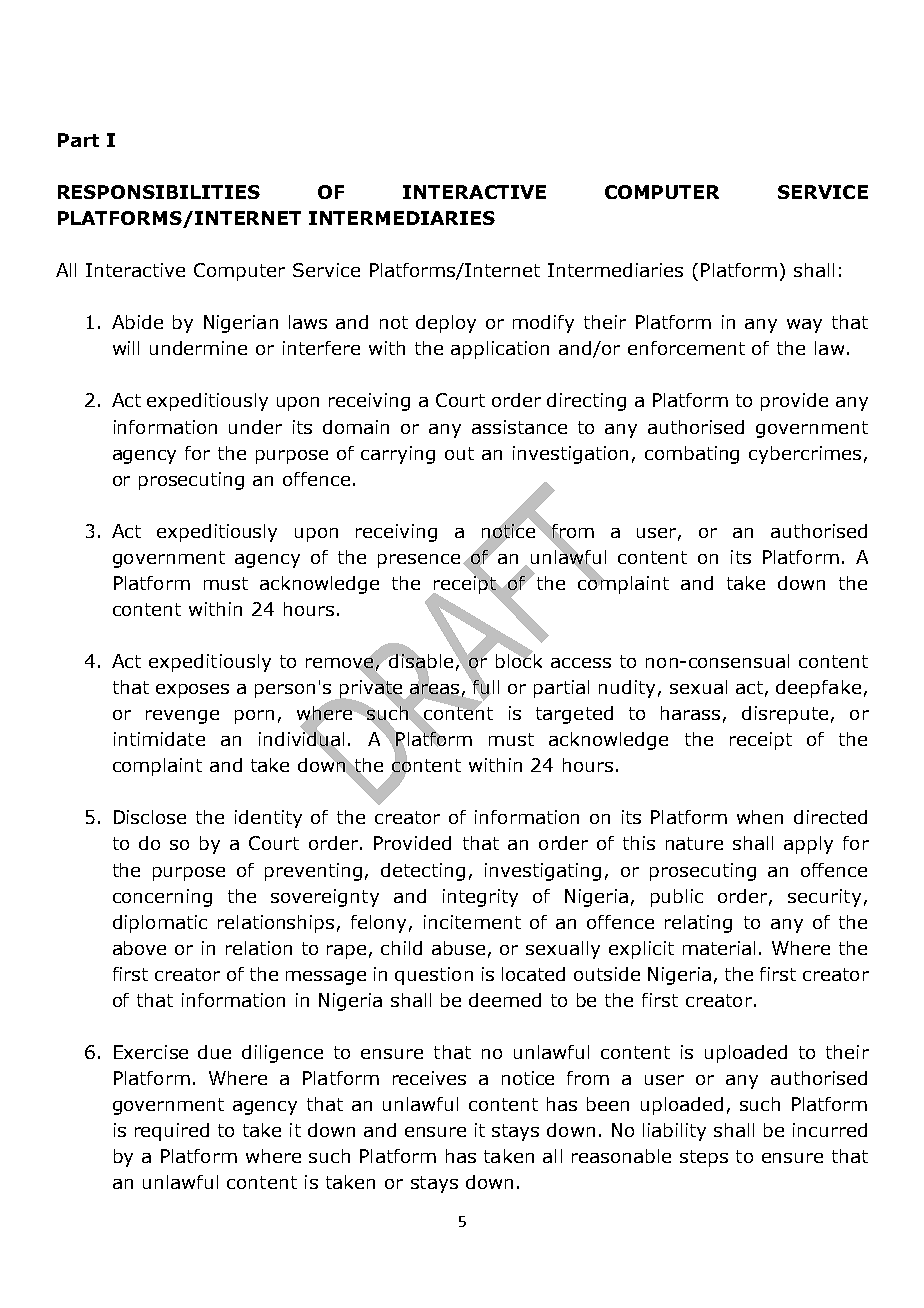 This screenshot has width=924, height=1308. Describe the element at coordinates (356, 427) in the screenshot. I see `domain` at that location.
